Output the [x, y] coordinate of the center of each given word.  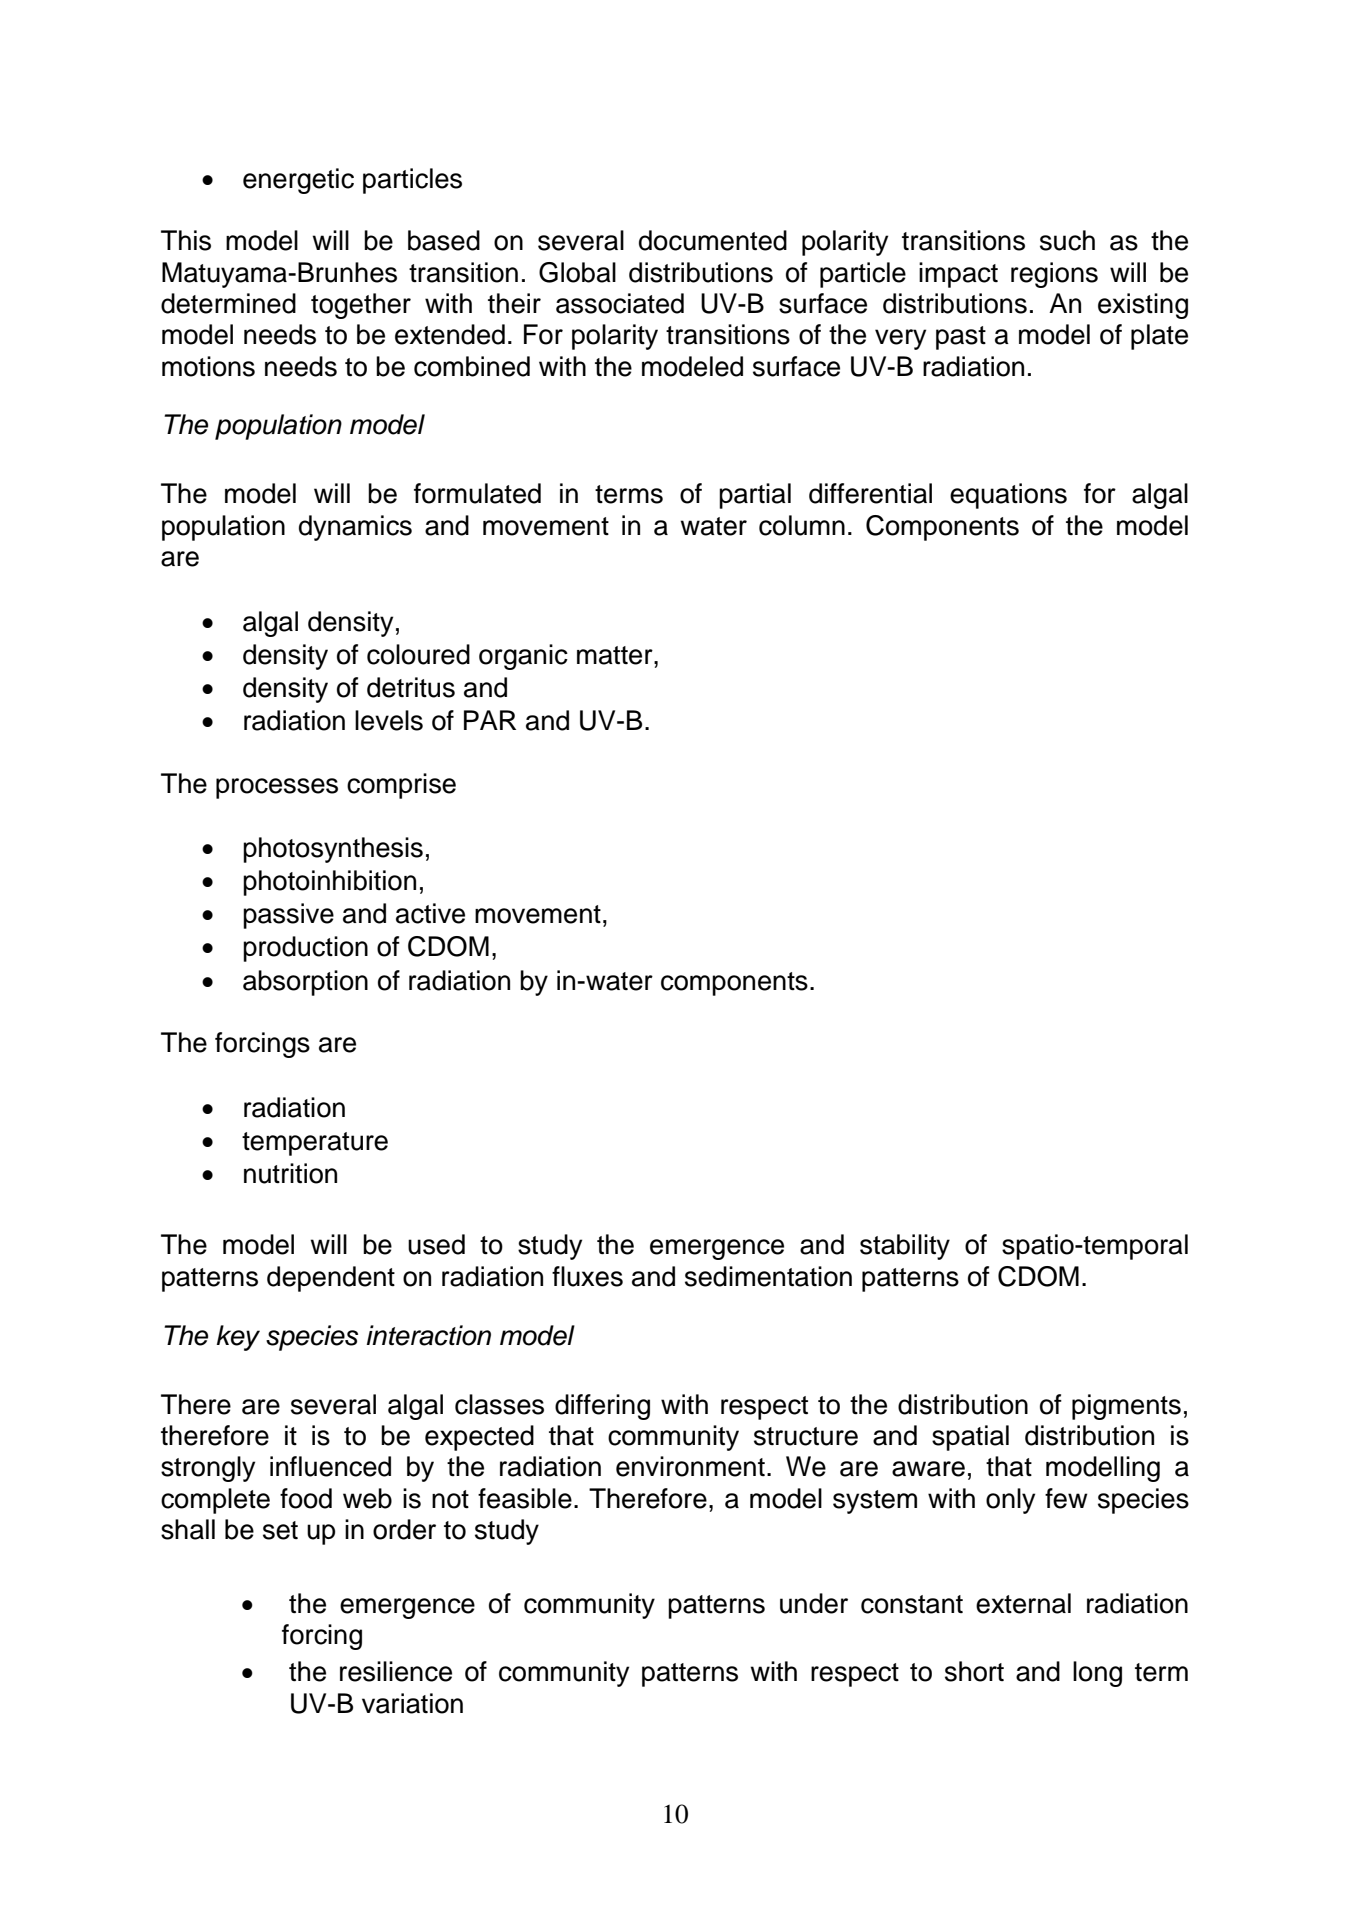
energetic [298, 181]
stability [905, 1247]
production [305, 949]
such [1067, 240]
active [430, 913]
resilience [396, 1671]
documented [713, 240]
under [814, 1603]
